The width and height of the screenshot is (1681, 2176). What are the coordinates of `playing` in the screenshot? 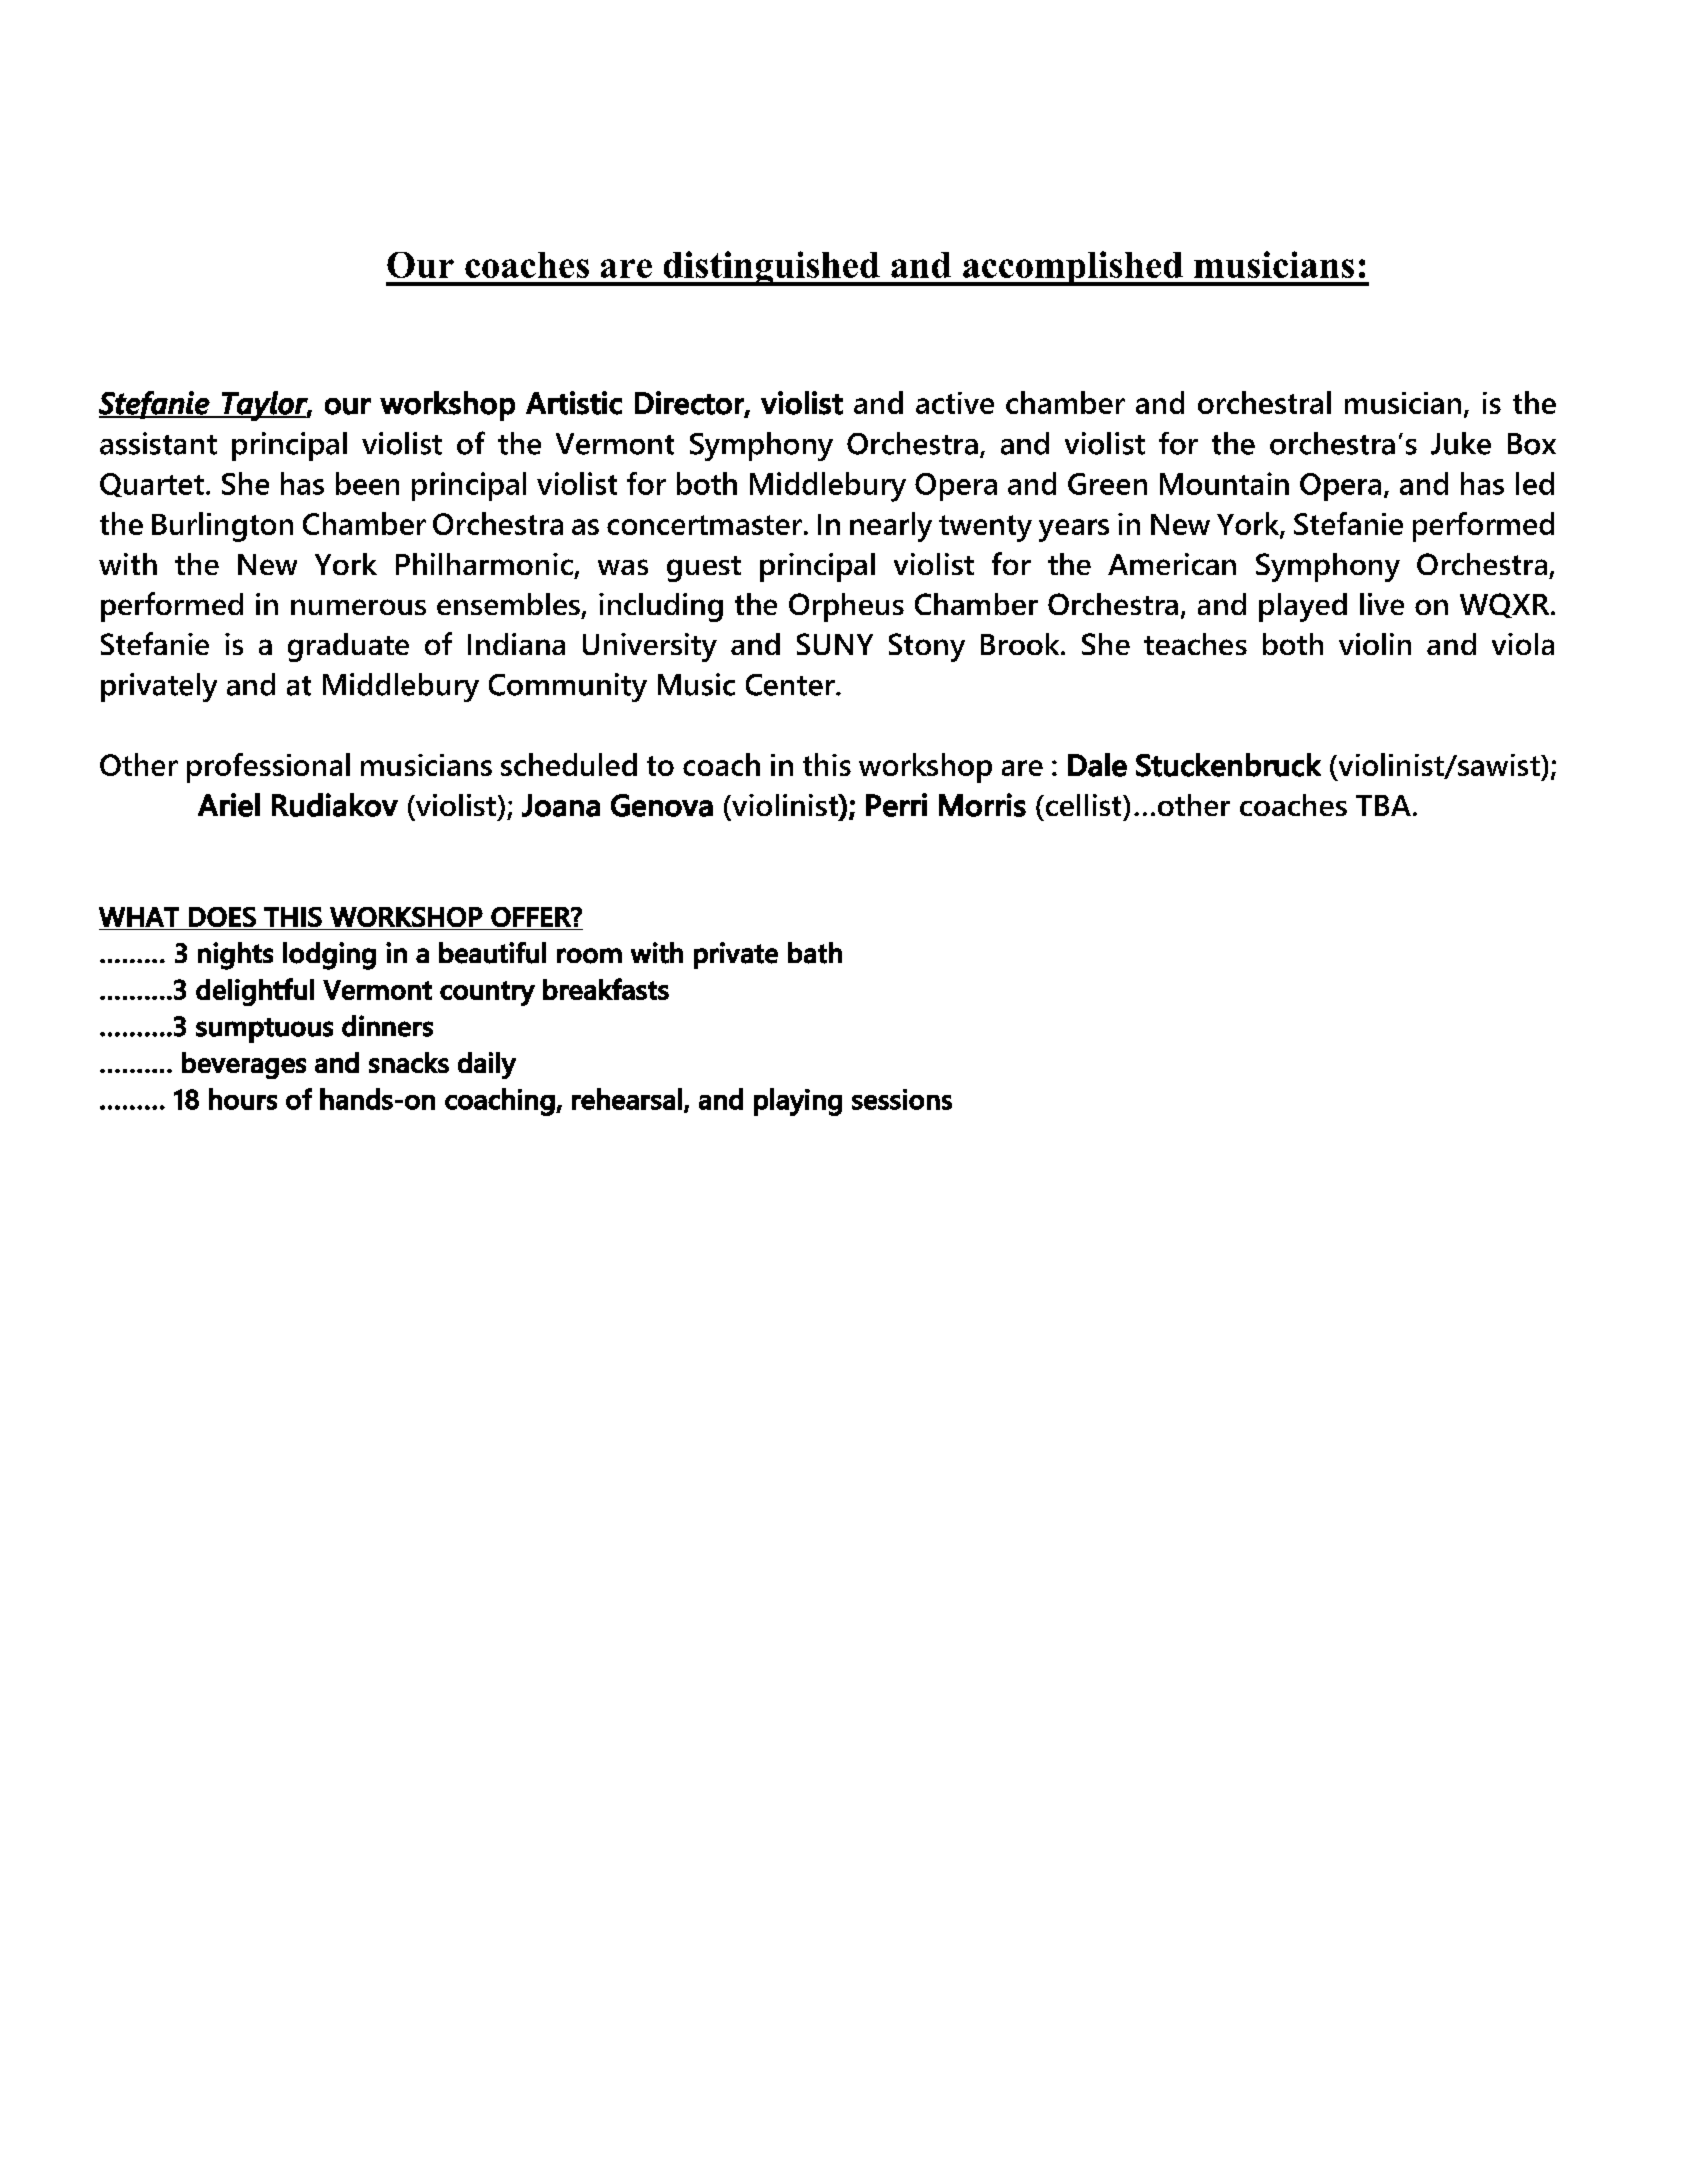 It's located at (798, 1102).
